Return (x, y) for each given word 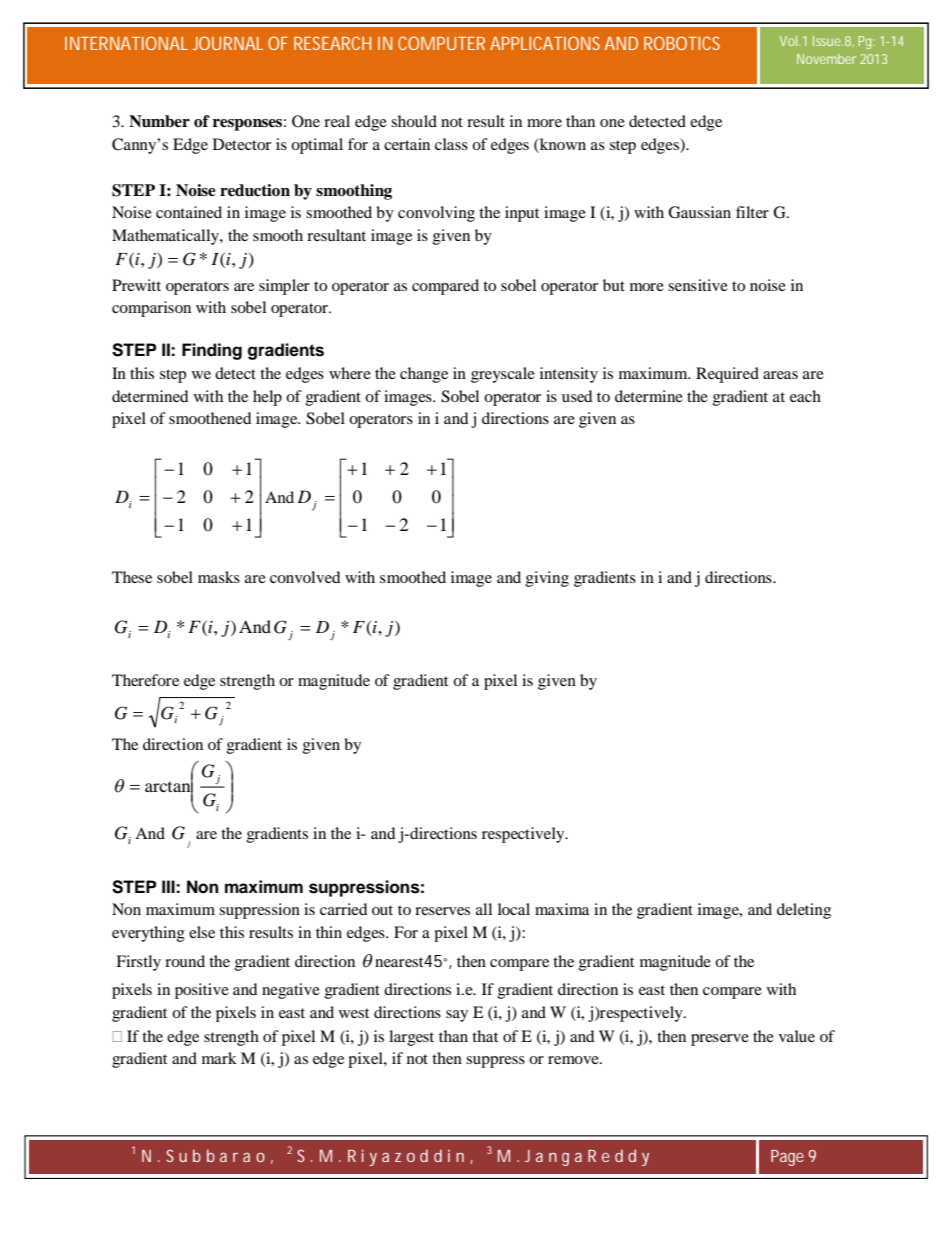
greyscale (503, 375)
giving (547, 579)
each (805, 396)
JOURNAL (228, 43)
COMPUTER (441, 43)
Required (727, 375)
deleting (804, 911)
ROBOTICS (682, 43)
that (485, 1036)
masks (219, 577)
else (202, 932)
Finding (212, 351)
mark (219, 1058)
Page (787, 1158)
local (514, 909)
